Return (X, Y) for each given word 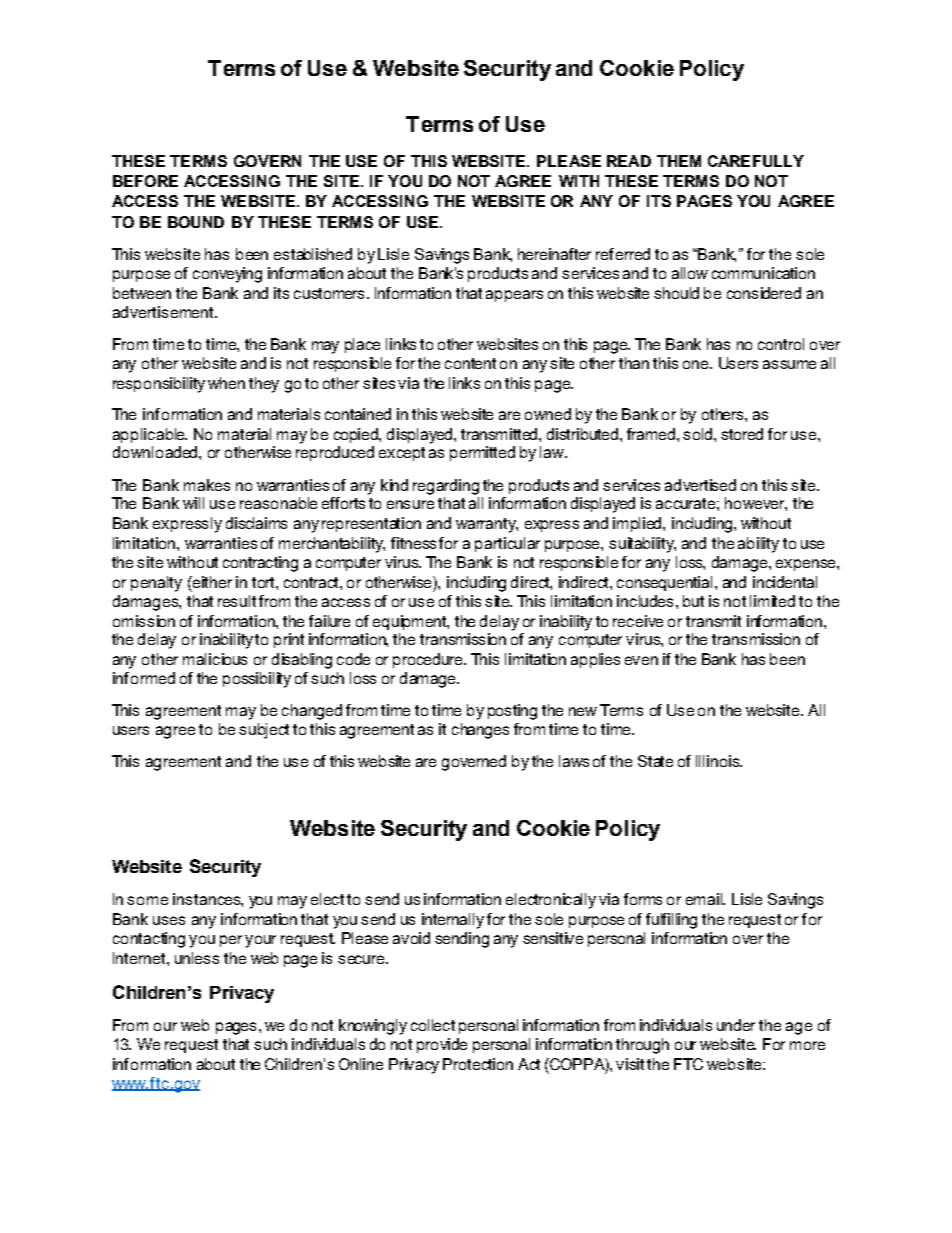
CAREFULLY (756, 161)
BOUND (196, 222)
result (237, 601)
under (736, 1025)
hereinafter (554, 254)
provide (442, 1045)
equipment (411, 622)
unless (197, 958)
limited (772, 601)
